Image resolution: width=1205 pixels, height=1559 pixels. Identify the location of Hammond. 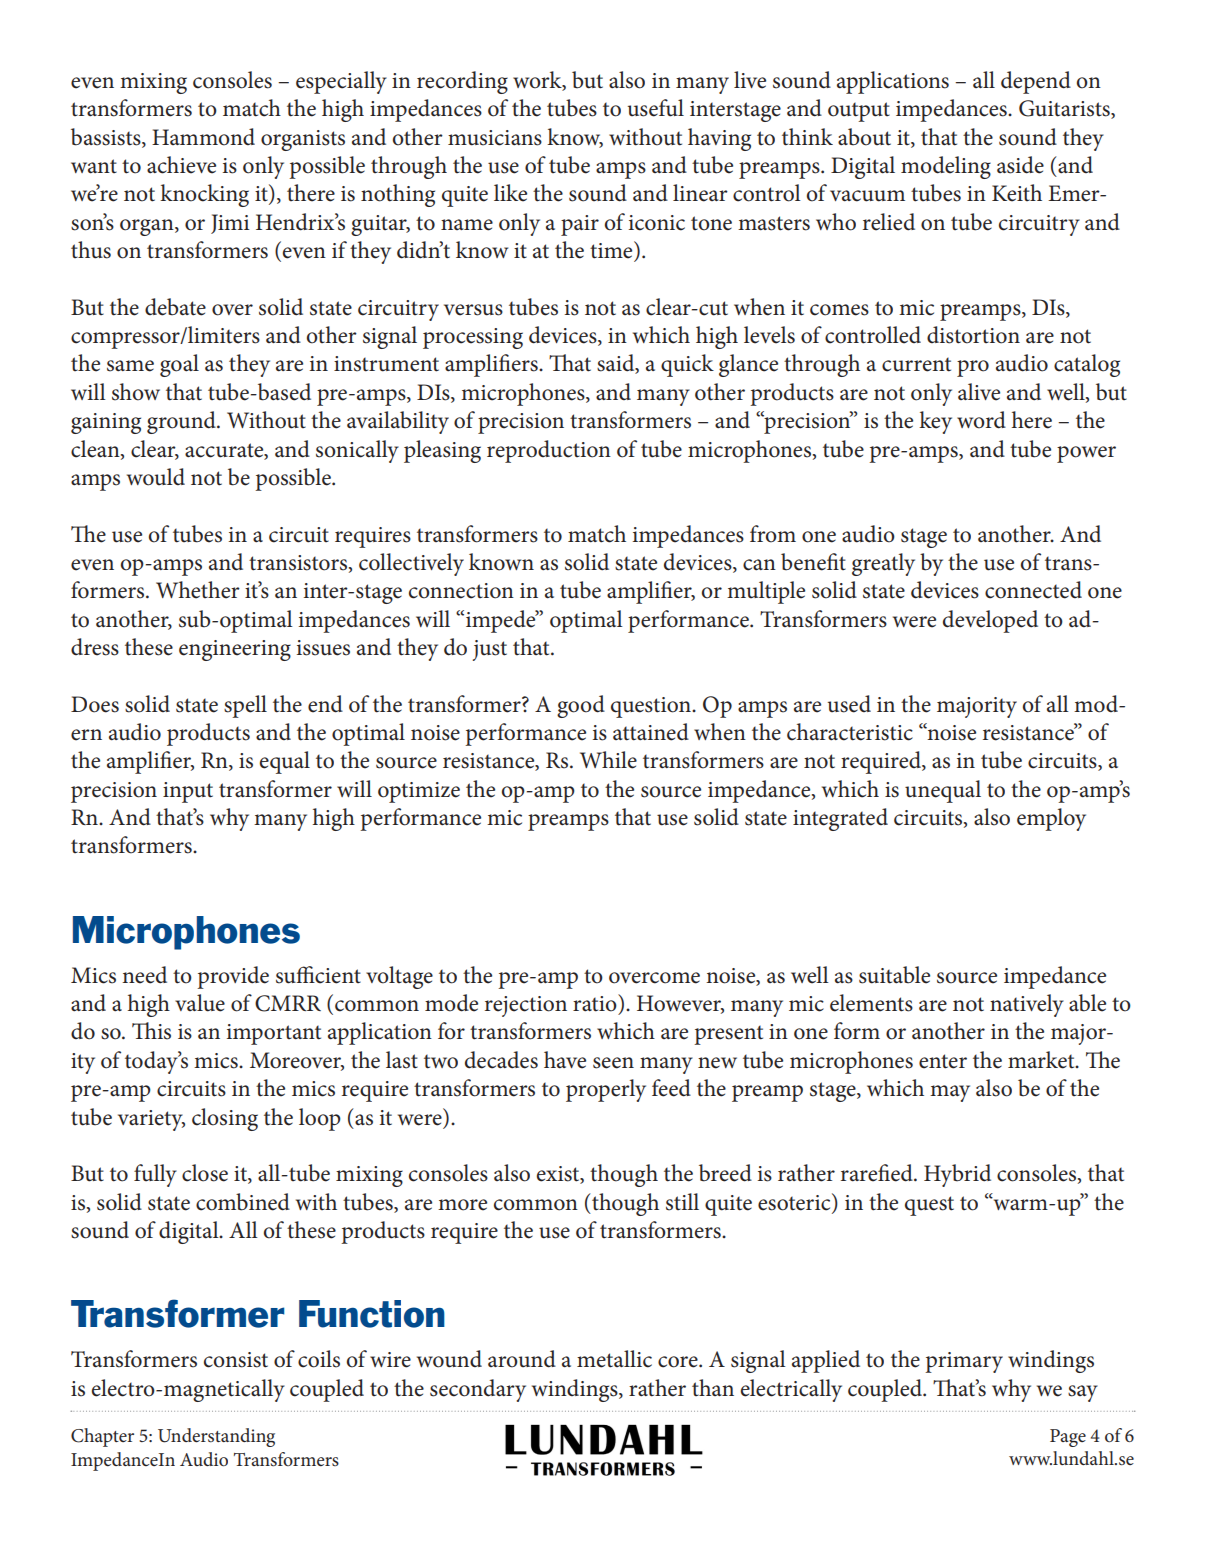
(203, 137).
